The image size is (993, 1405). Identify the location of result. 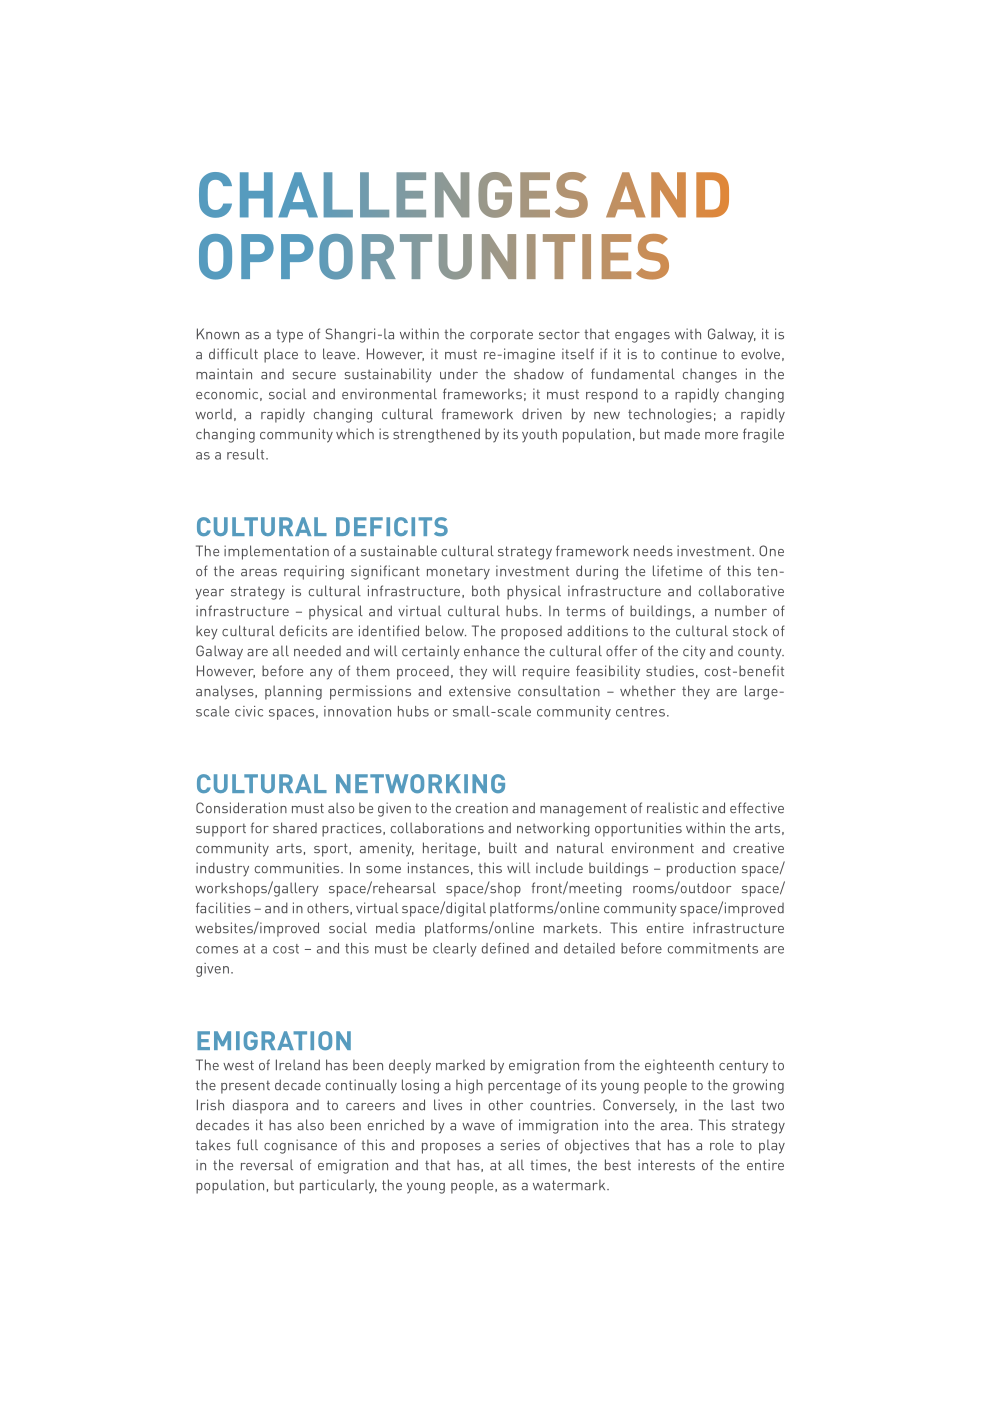
(247, 454).
